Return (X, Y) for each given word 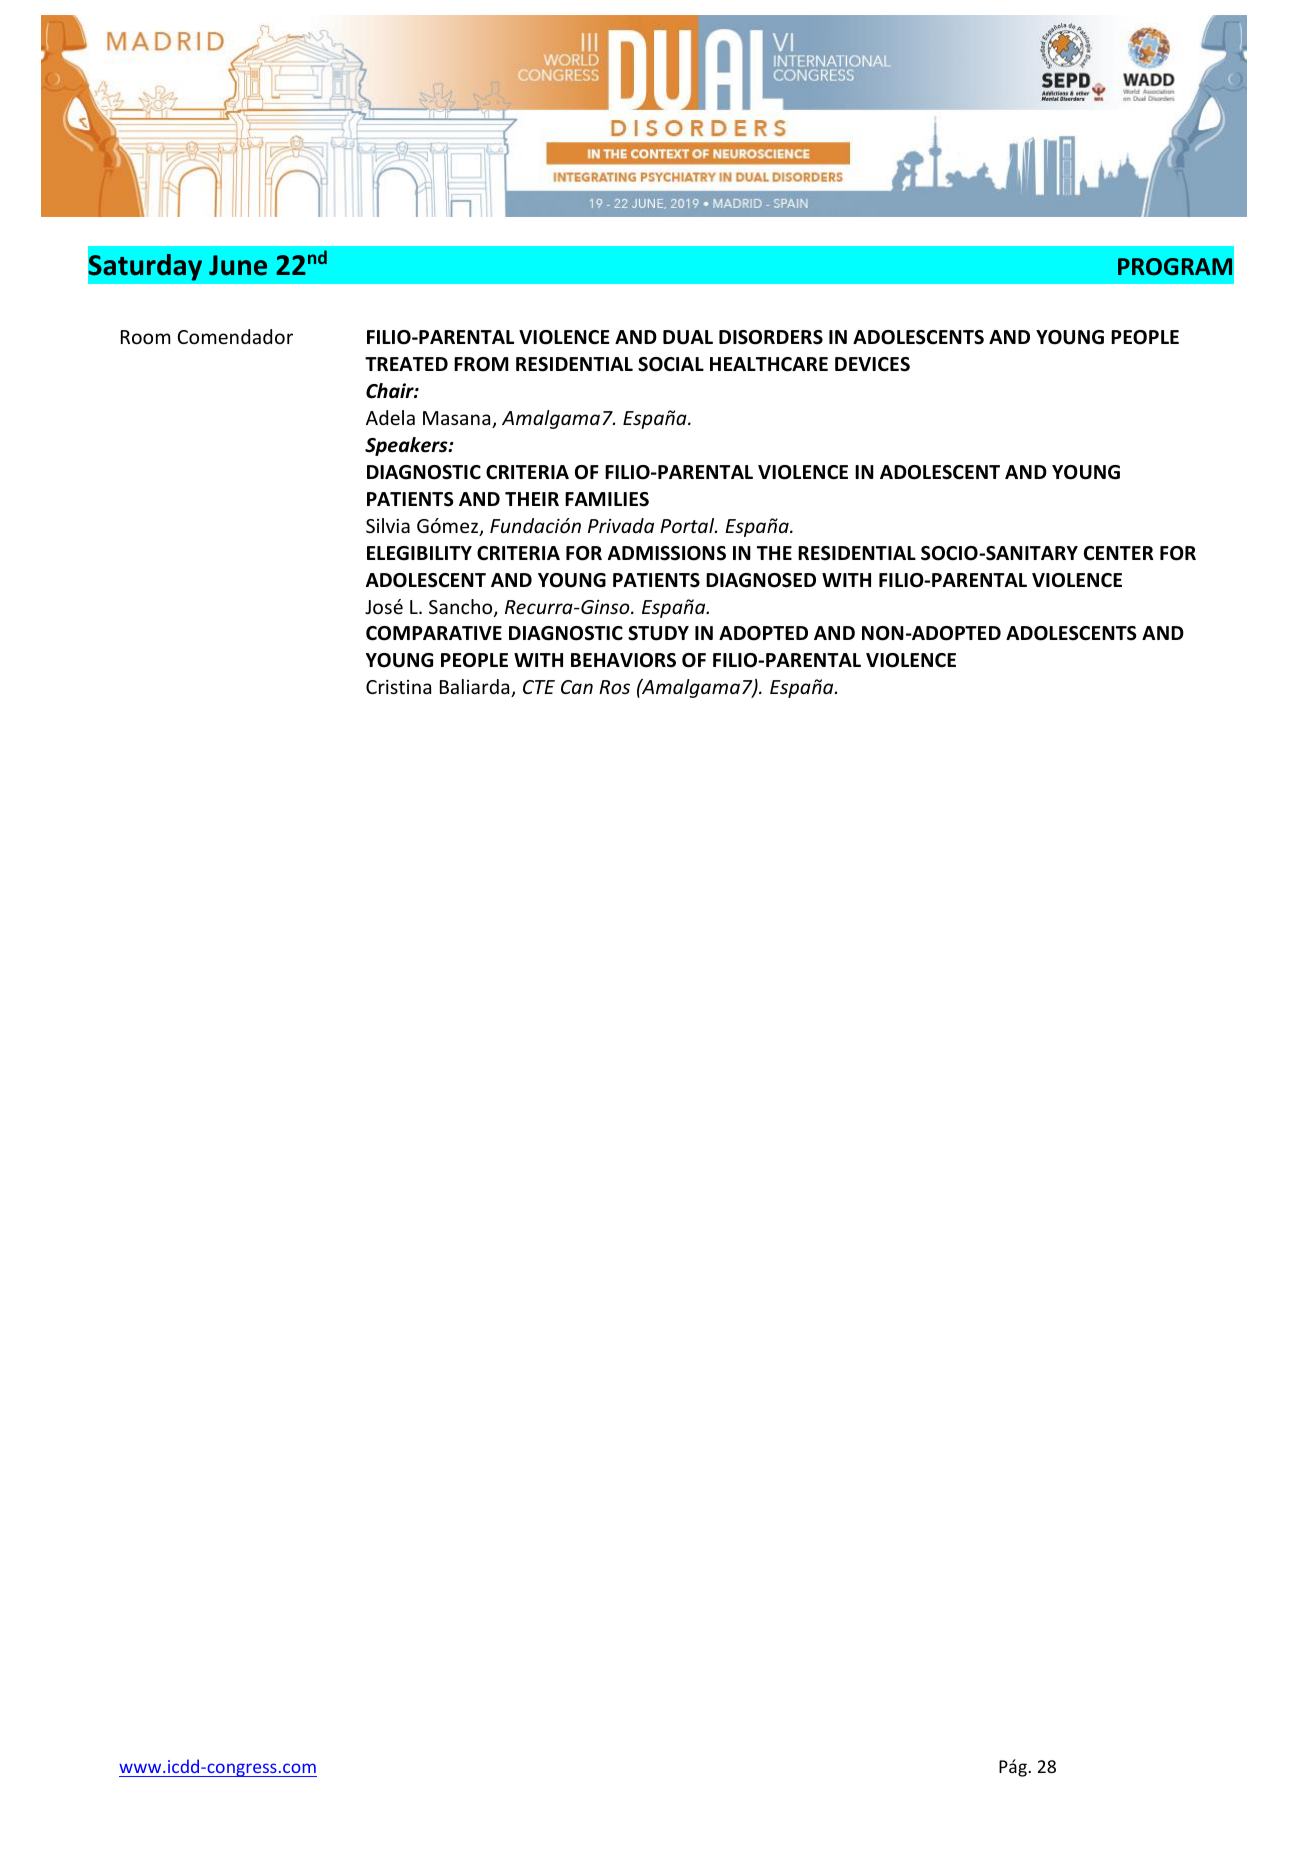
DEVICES (872, 364)
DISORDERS (771, 337)
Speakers (407, 446)
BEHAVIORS (623, 660)
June (238, 265)
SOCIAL (671, 364)
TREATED (406, 364)
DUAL (688, 337)
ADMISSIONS (667, 553)
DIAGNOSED (761, 580)
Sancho (462, 608)
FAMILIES (607, 499)
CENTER (1119, 553)
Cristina (398, 686)
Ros (614, 687)
